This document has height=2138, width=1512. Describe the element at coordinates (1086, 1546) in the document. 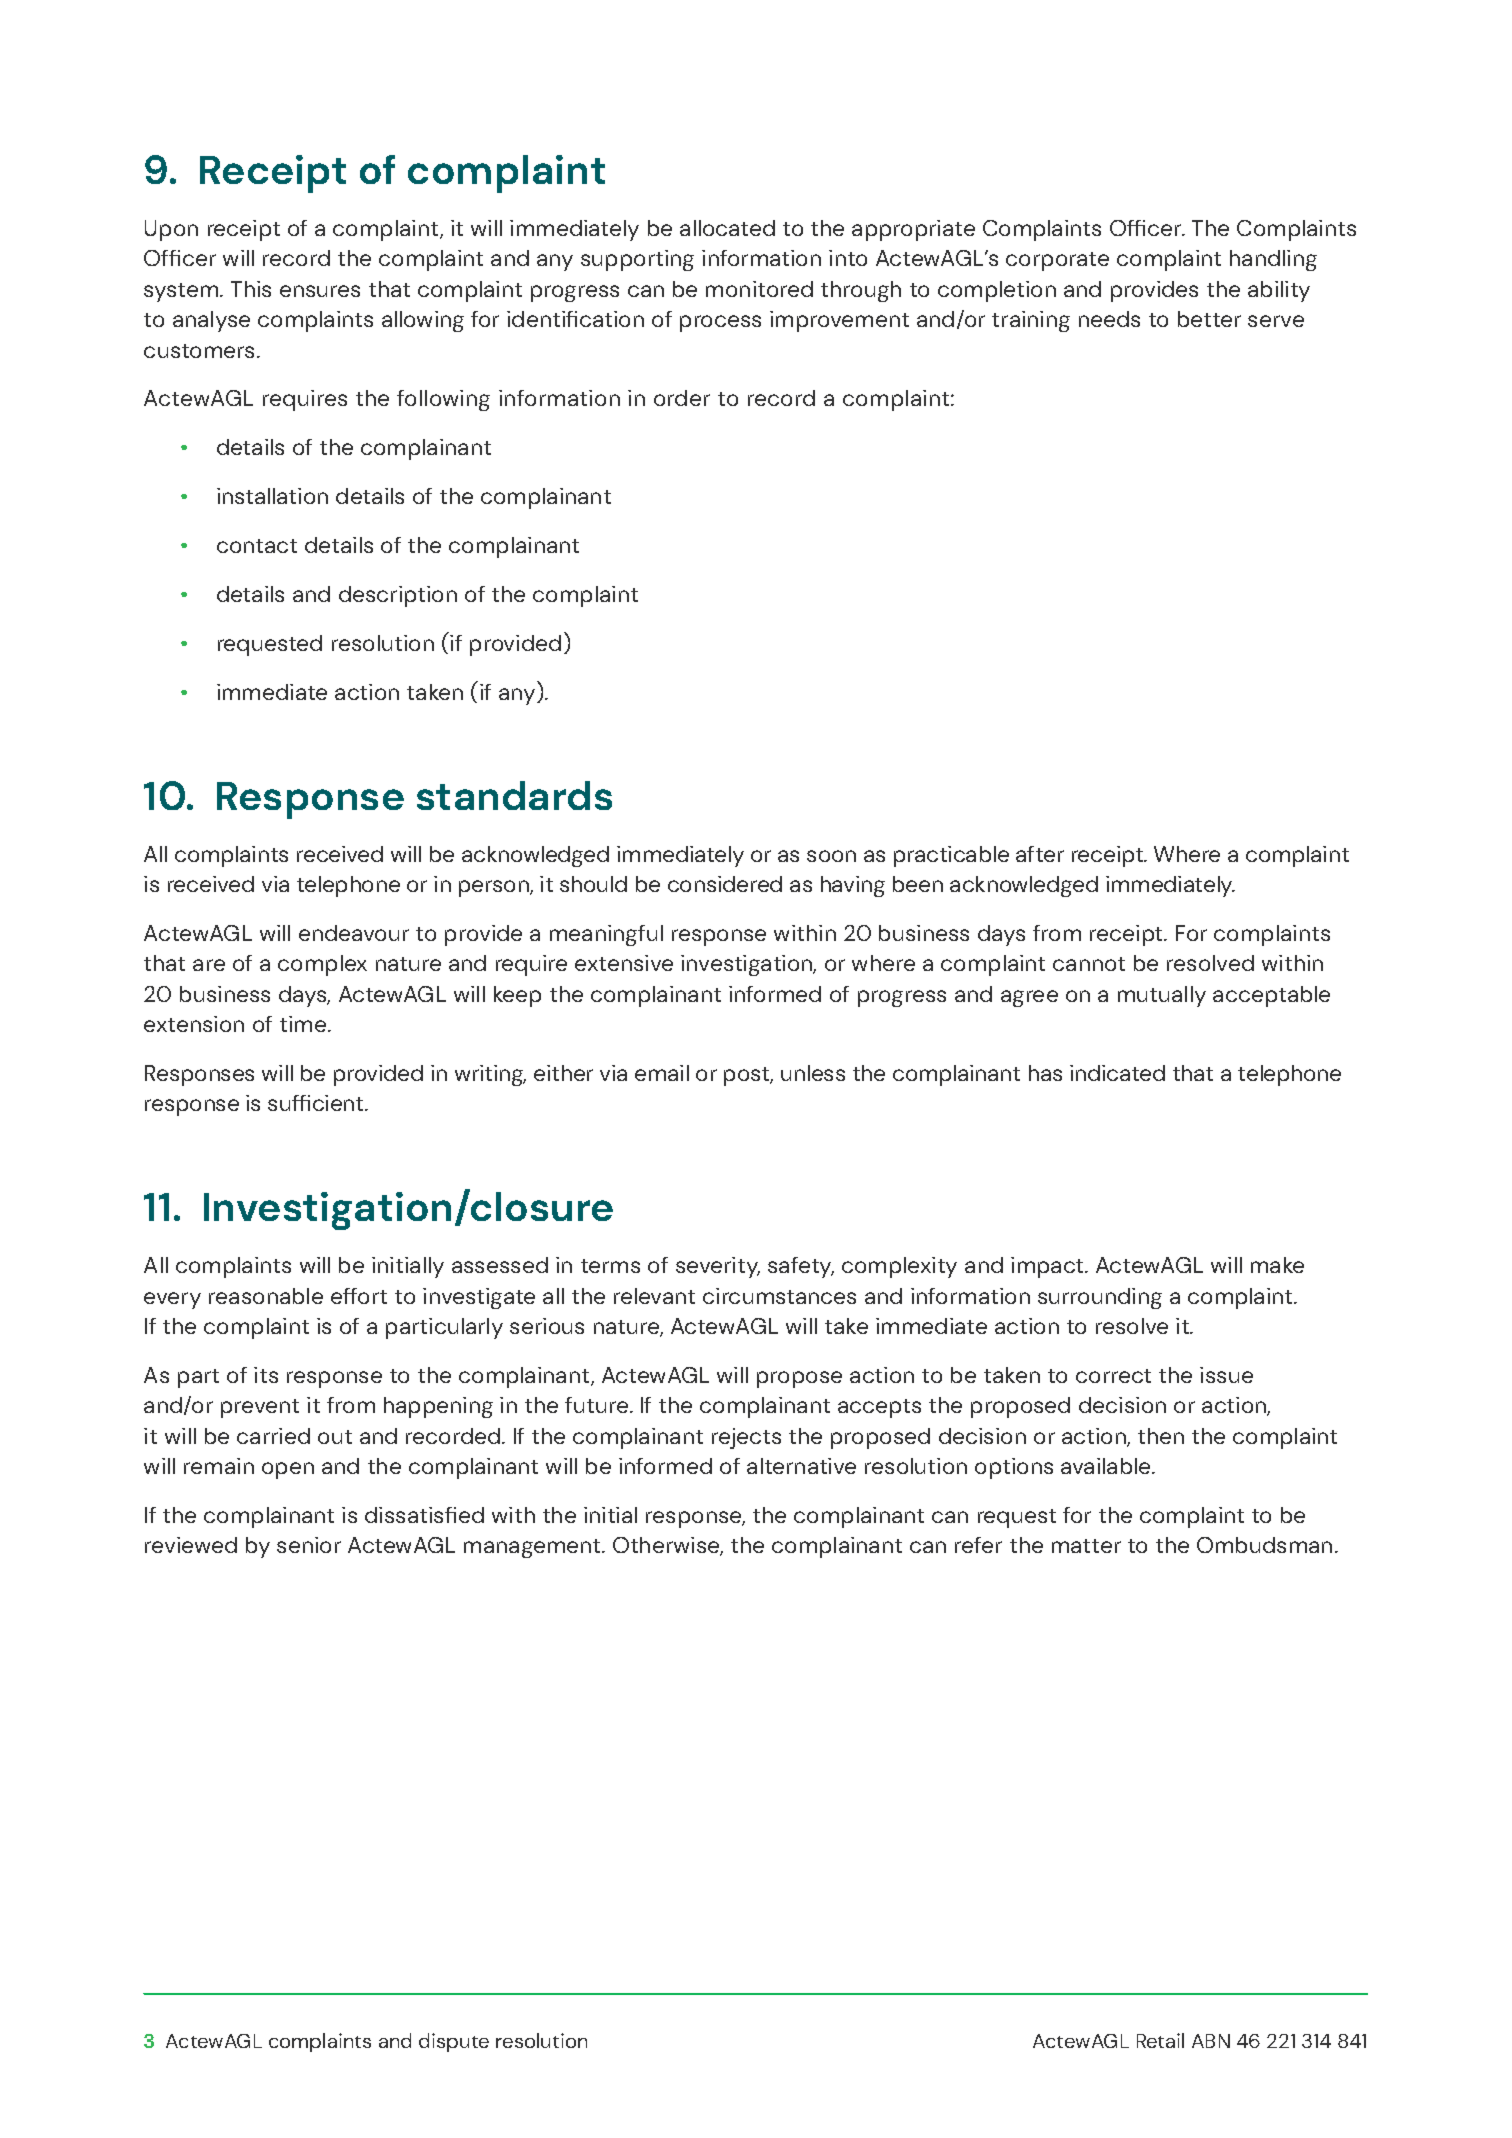

I see `matter` at that location.
